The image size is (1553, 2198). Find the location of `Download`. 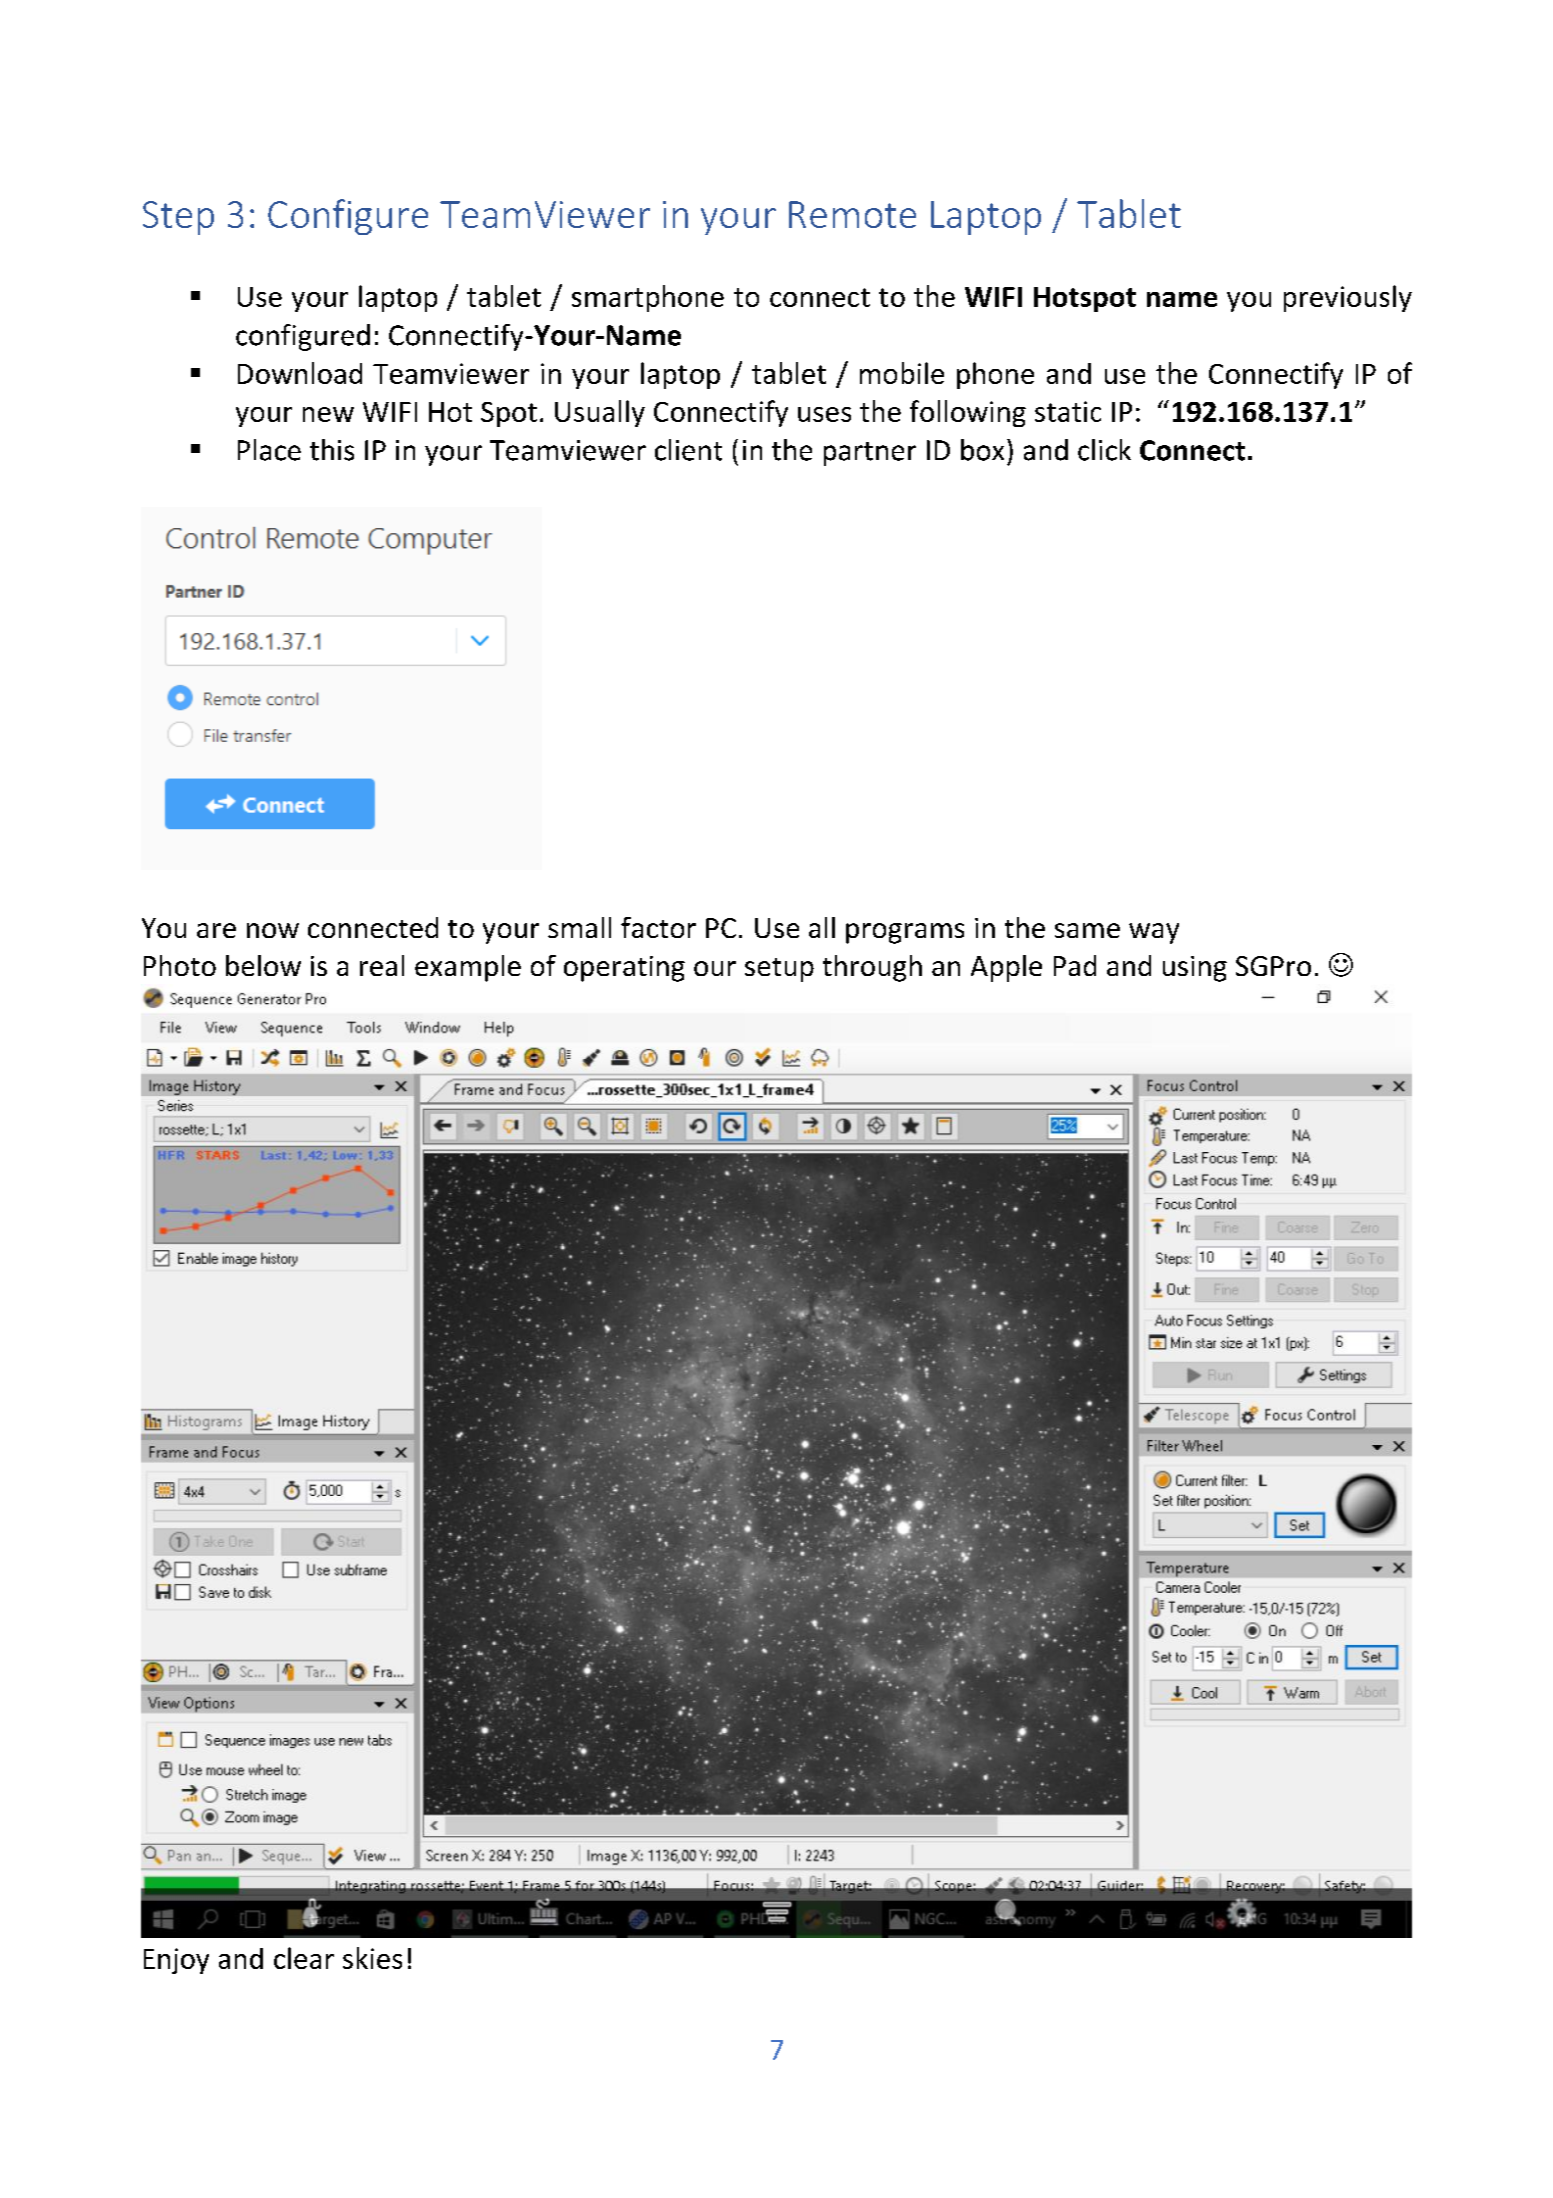

Download is located at coordinates (300, 373).
